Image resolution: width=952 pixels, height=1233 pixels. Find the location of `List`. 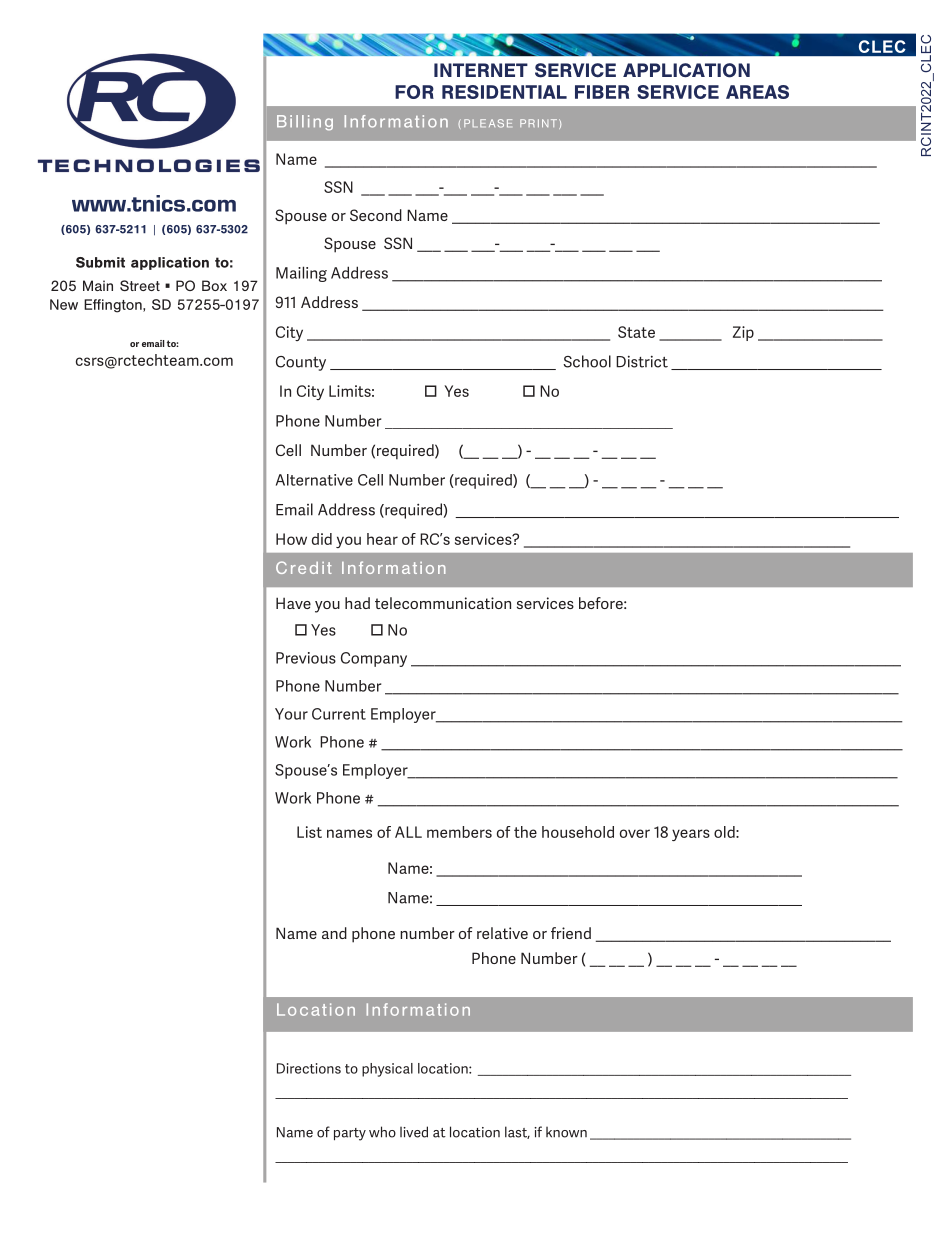

List is located at coordinates (309, 832).
